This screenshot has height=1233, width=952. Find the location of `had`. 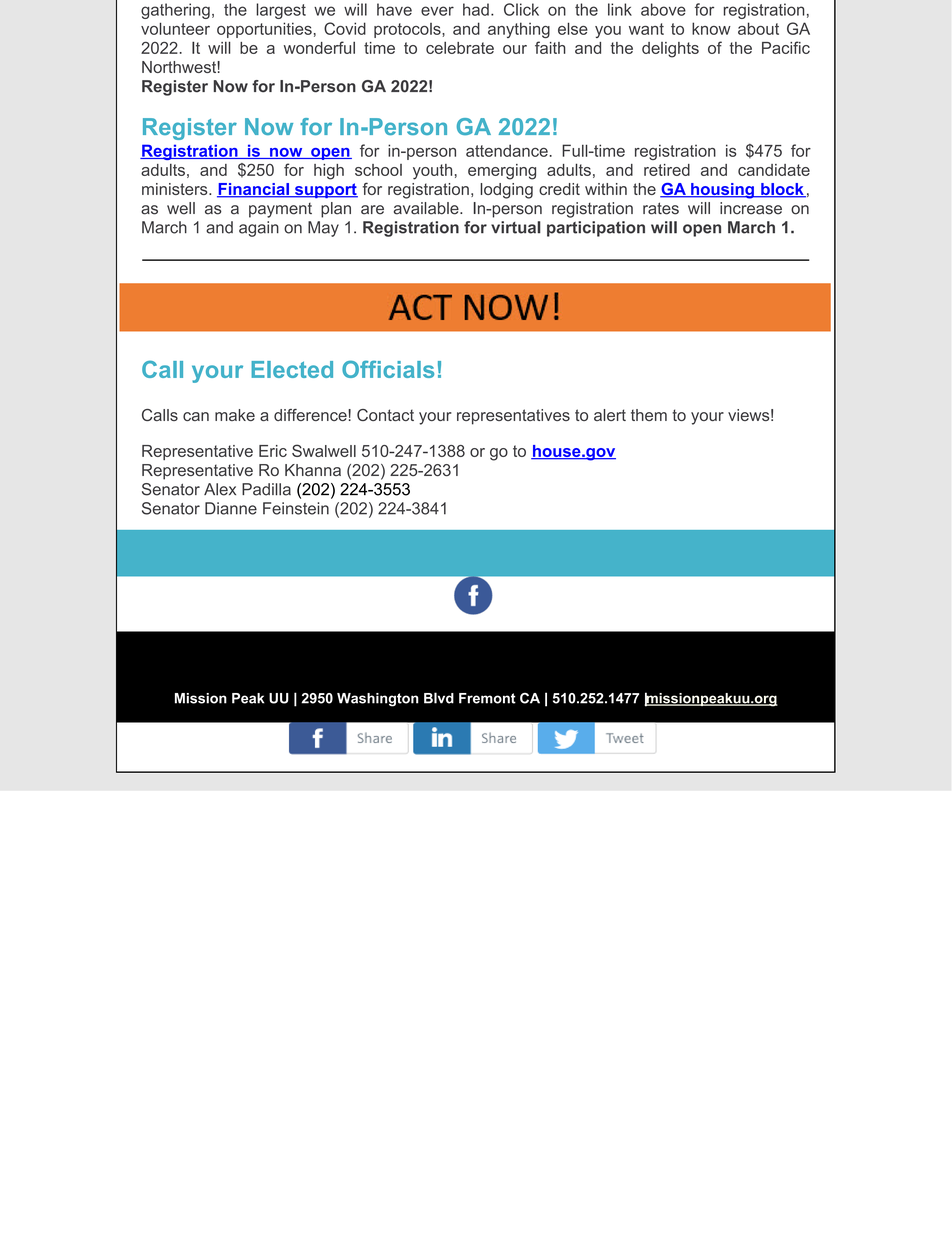

had is located at coordinates (476, 9).
